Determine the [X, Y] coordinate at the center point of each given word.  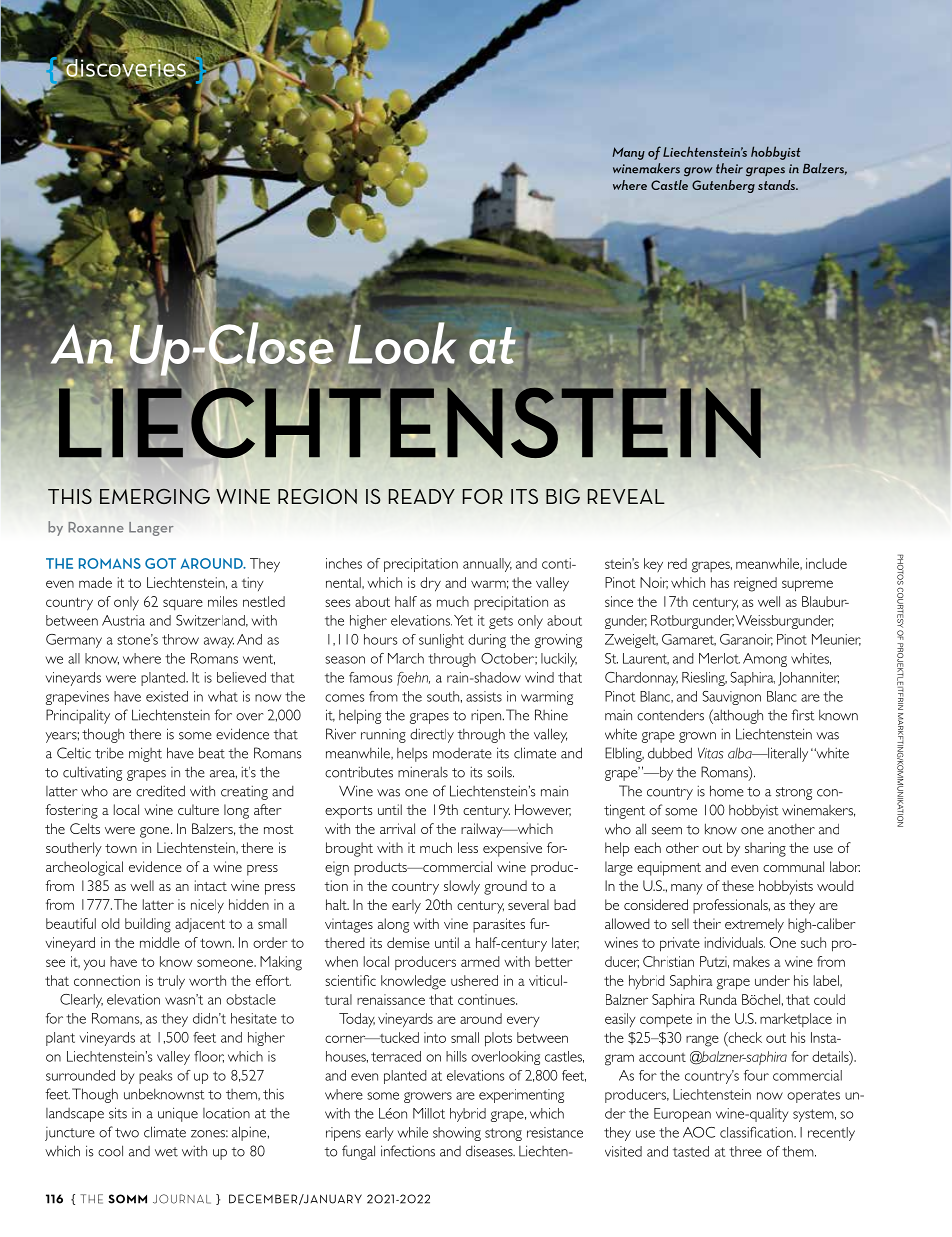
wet [166, 1152]
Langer [151, 529]
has [720, 582]
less [468, 847]
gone [156, 832]
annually [487, 565]
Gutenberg [723, 186]
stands [778, 185]
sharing [765, 849]
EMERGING [155, 496]
